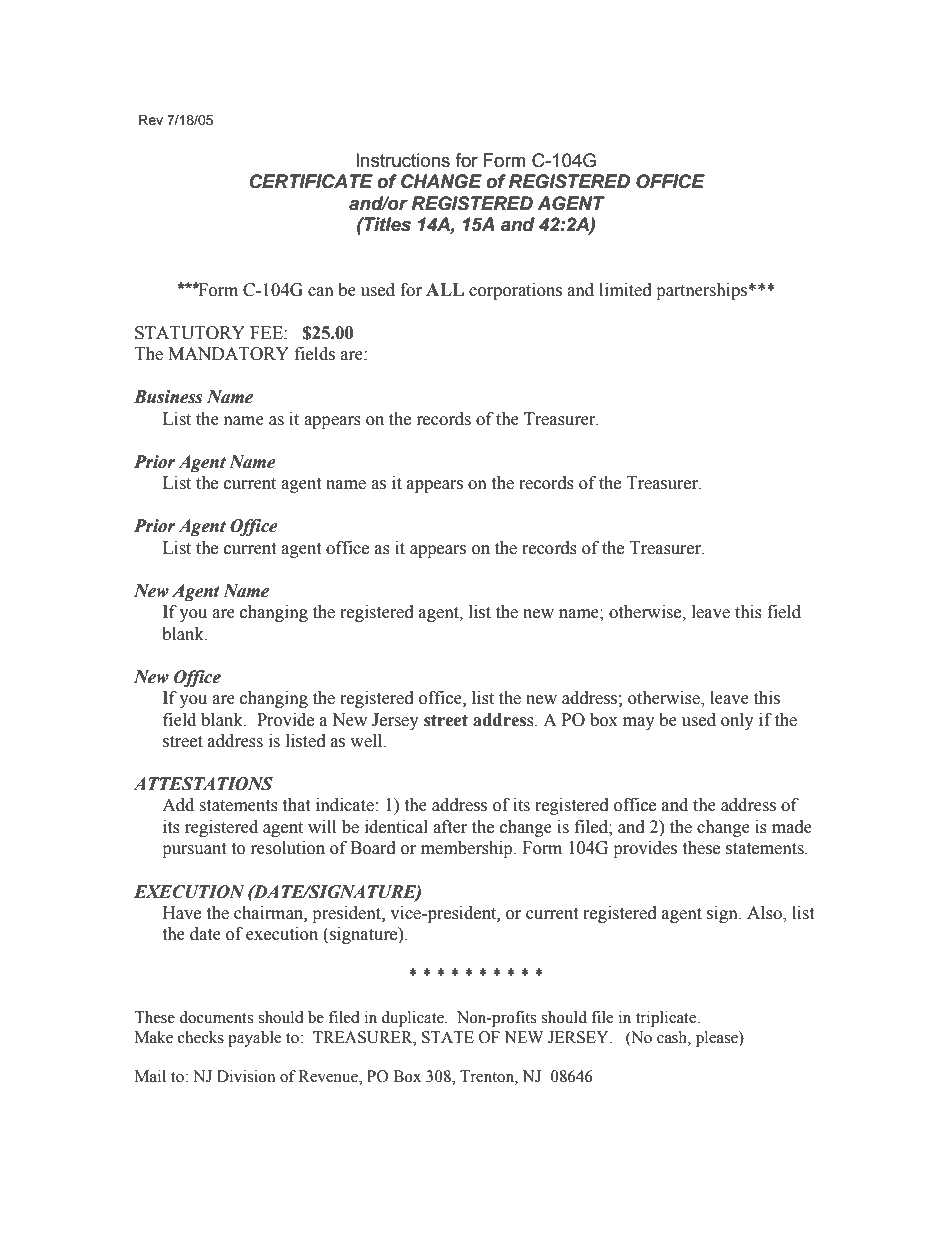  I want to click on corporations, so click(515, 291).
